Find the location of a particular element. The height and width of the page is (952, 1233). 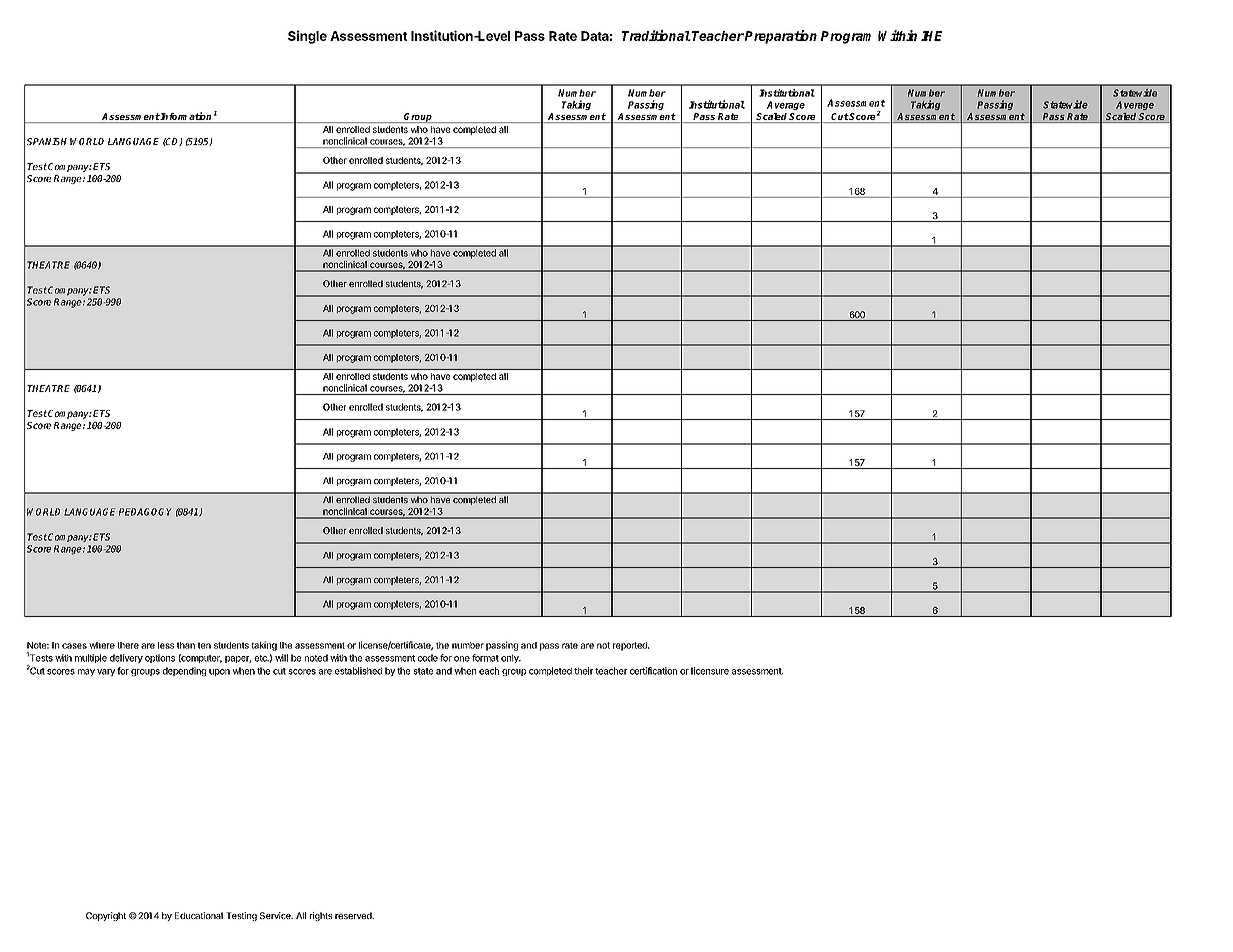

vary is located at coordinates (106, 672).
